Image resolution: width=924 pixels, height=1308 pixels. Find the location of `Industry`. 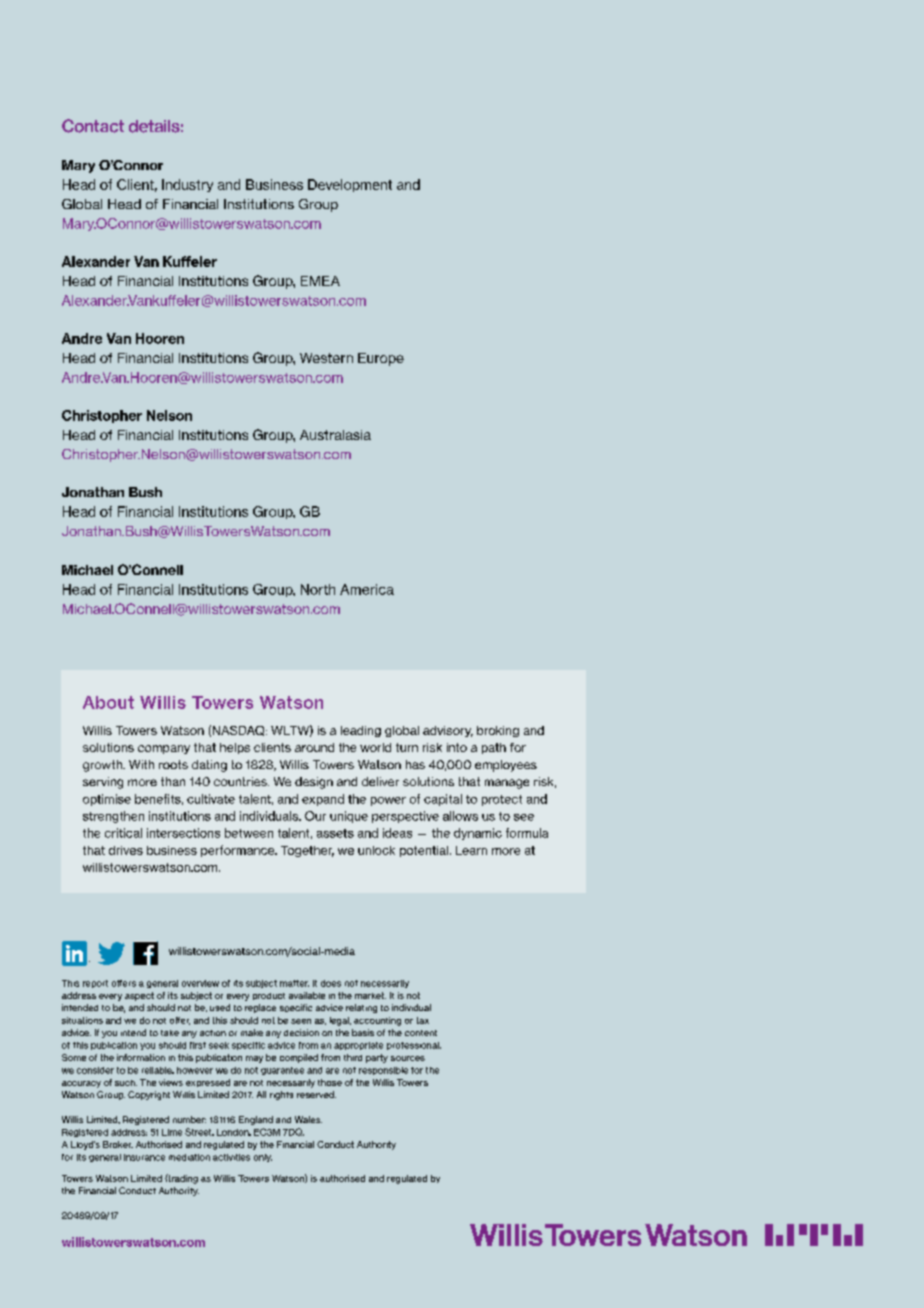

Industry is located at coordinates (187, 185).
